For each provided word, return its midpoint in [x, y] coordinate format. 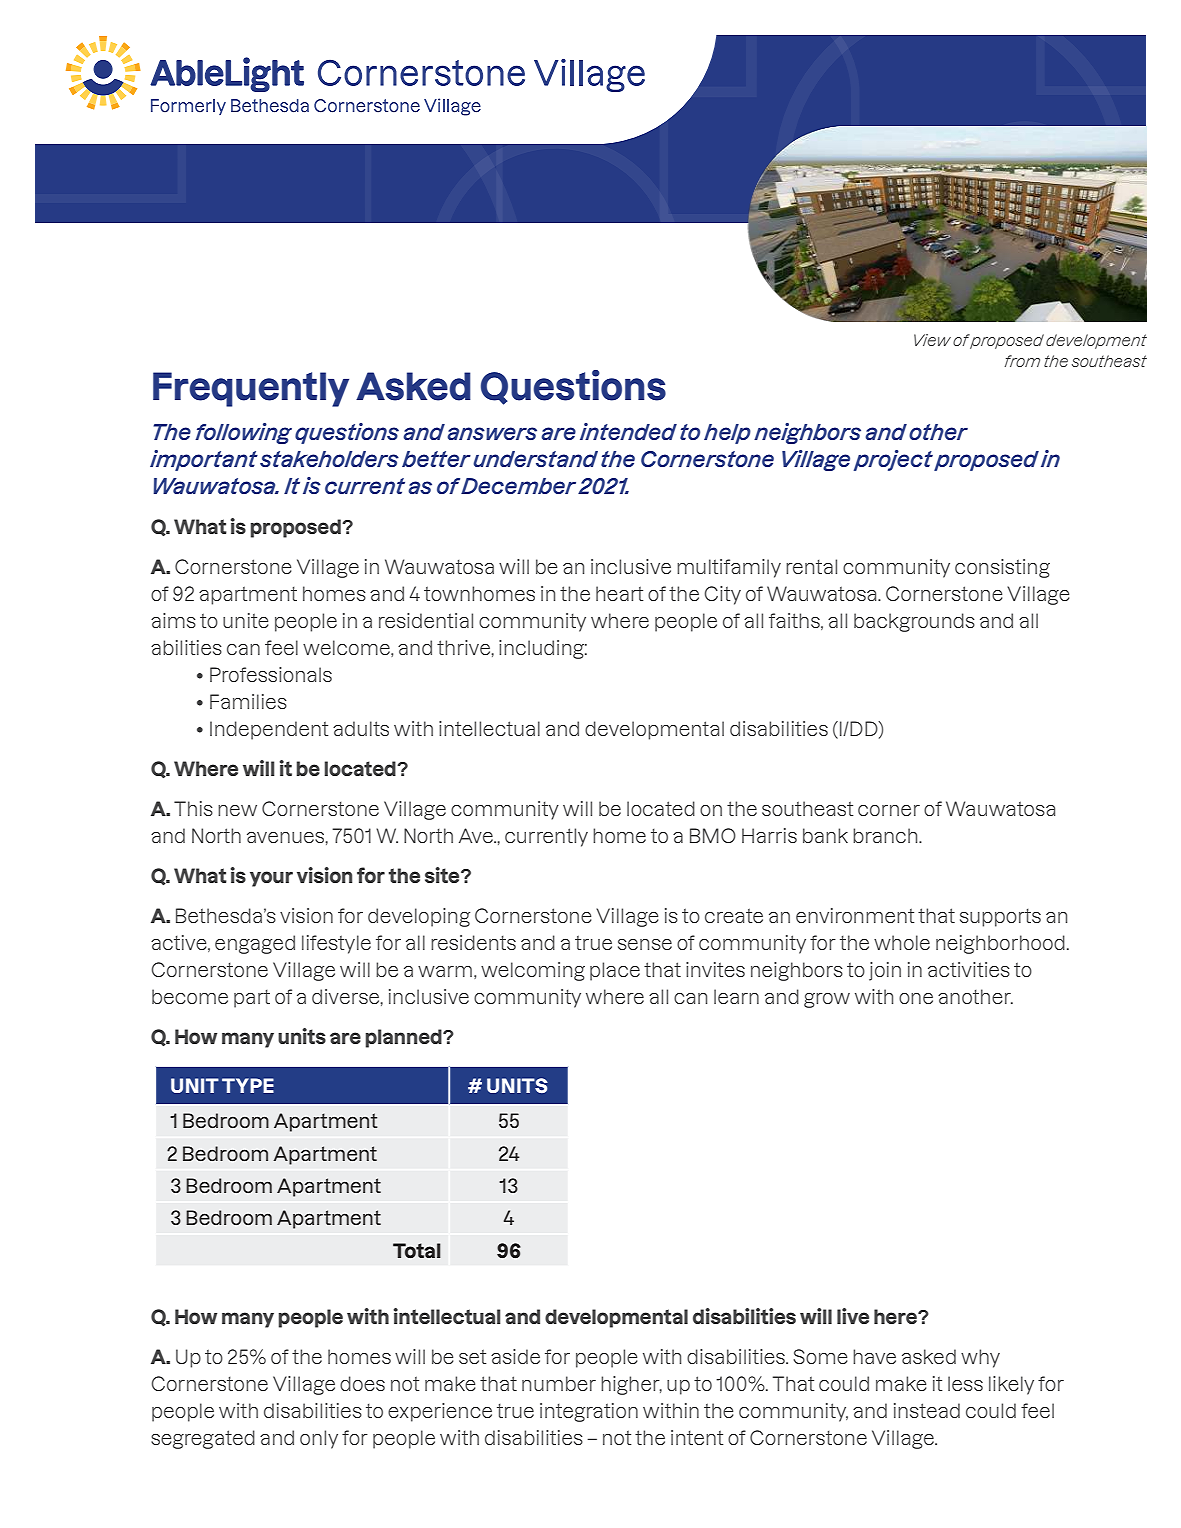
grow [827, 1000]
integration [589, 1412]
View [932, 340]
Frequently [251, 389]
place [615, 971]
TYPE [248, 1085]
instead [927, 1410]
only [319, 1439]
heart [619, 593]
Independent [269, 730]
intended [628, 431]
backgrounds [914, 622]
